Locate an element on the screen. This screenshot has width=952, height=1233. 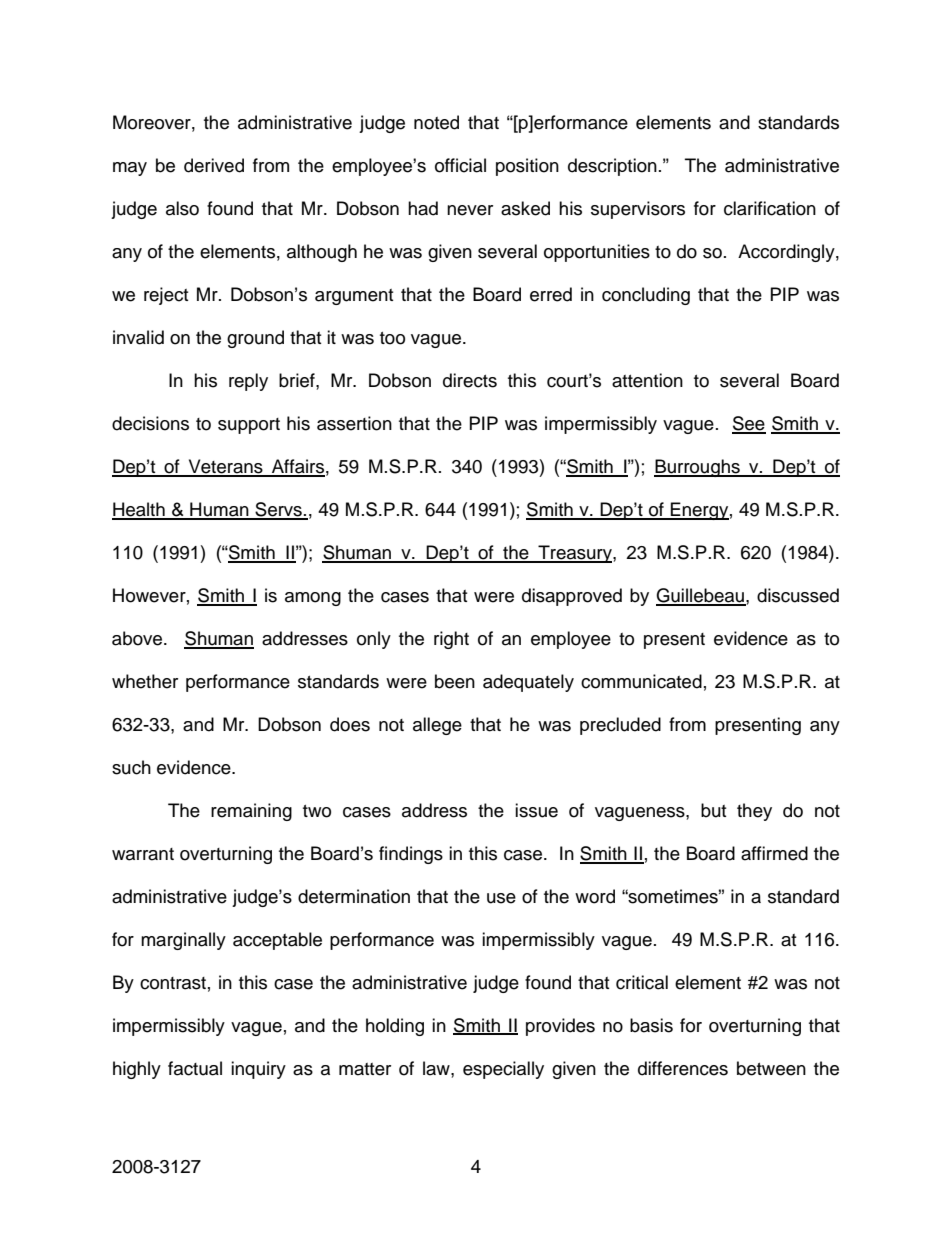
factual is located at coordinates (195, 1068).
